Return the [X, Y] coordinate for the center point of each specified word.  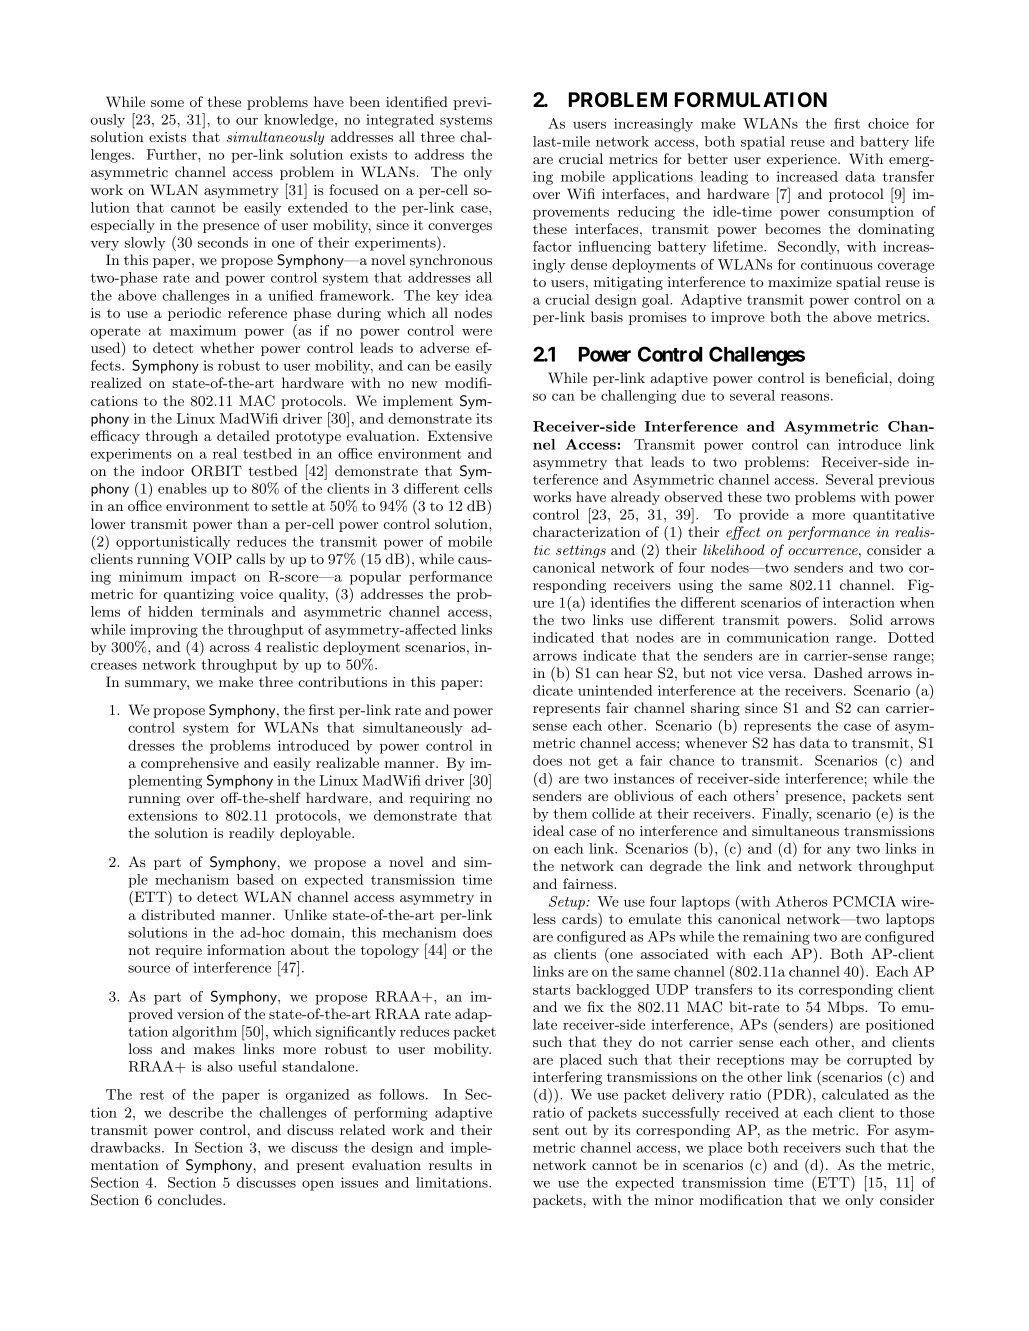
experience [803, 160]
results [450, 1164]
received [752, 1112]
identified [417, 101]
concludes [191, 1199]
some [167, 103]
